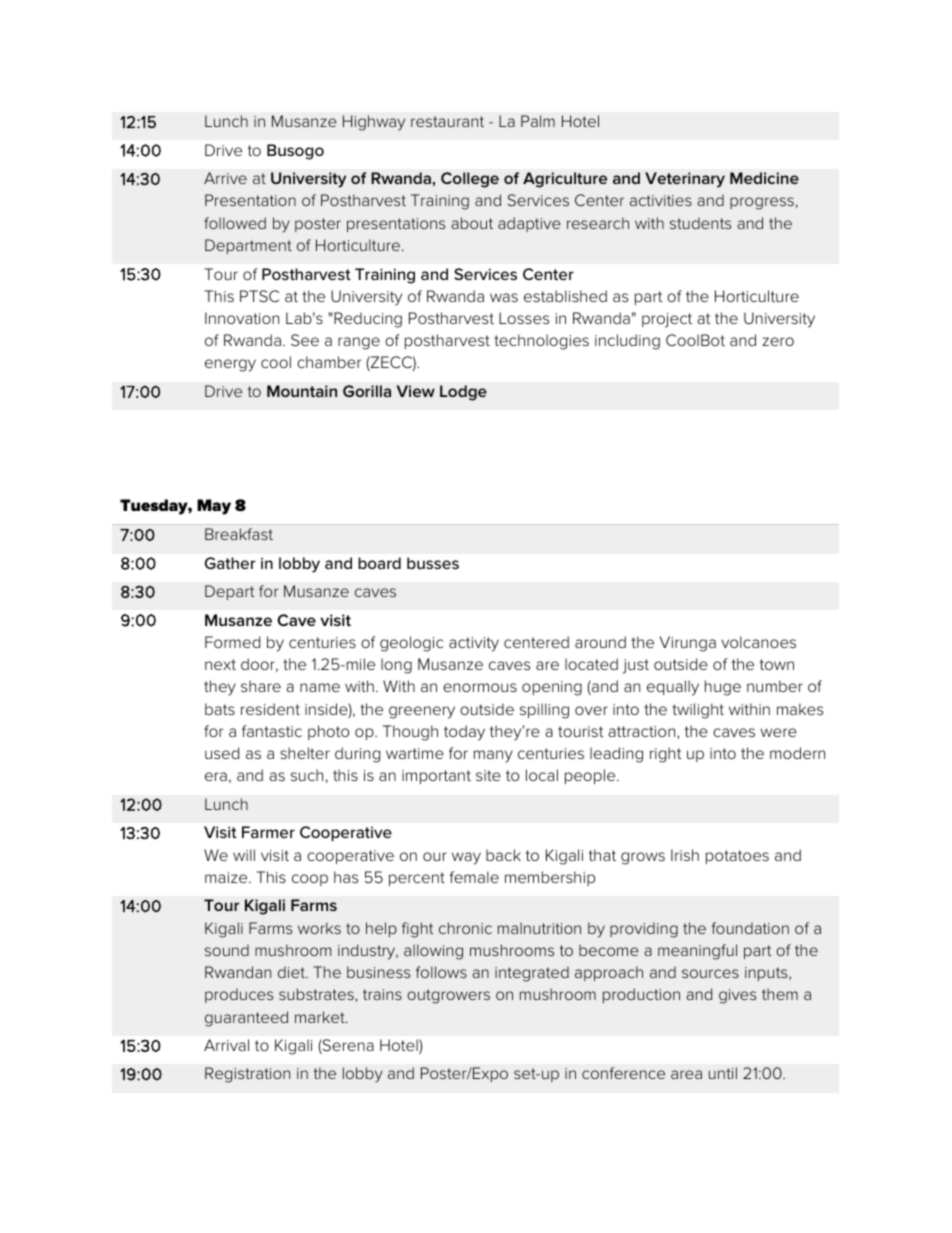 The image size is (952, 1233). What do you see at coordinates (777, 664) in the page?
I see `town` at bounding box center [777, 664].
